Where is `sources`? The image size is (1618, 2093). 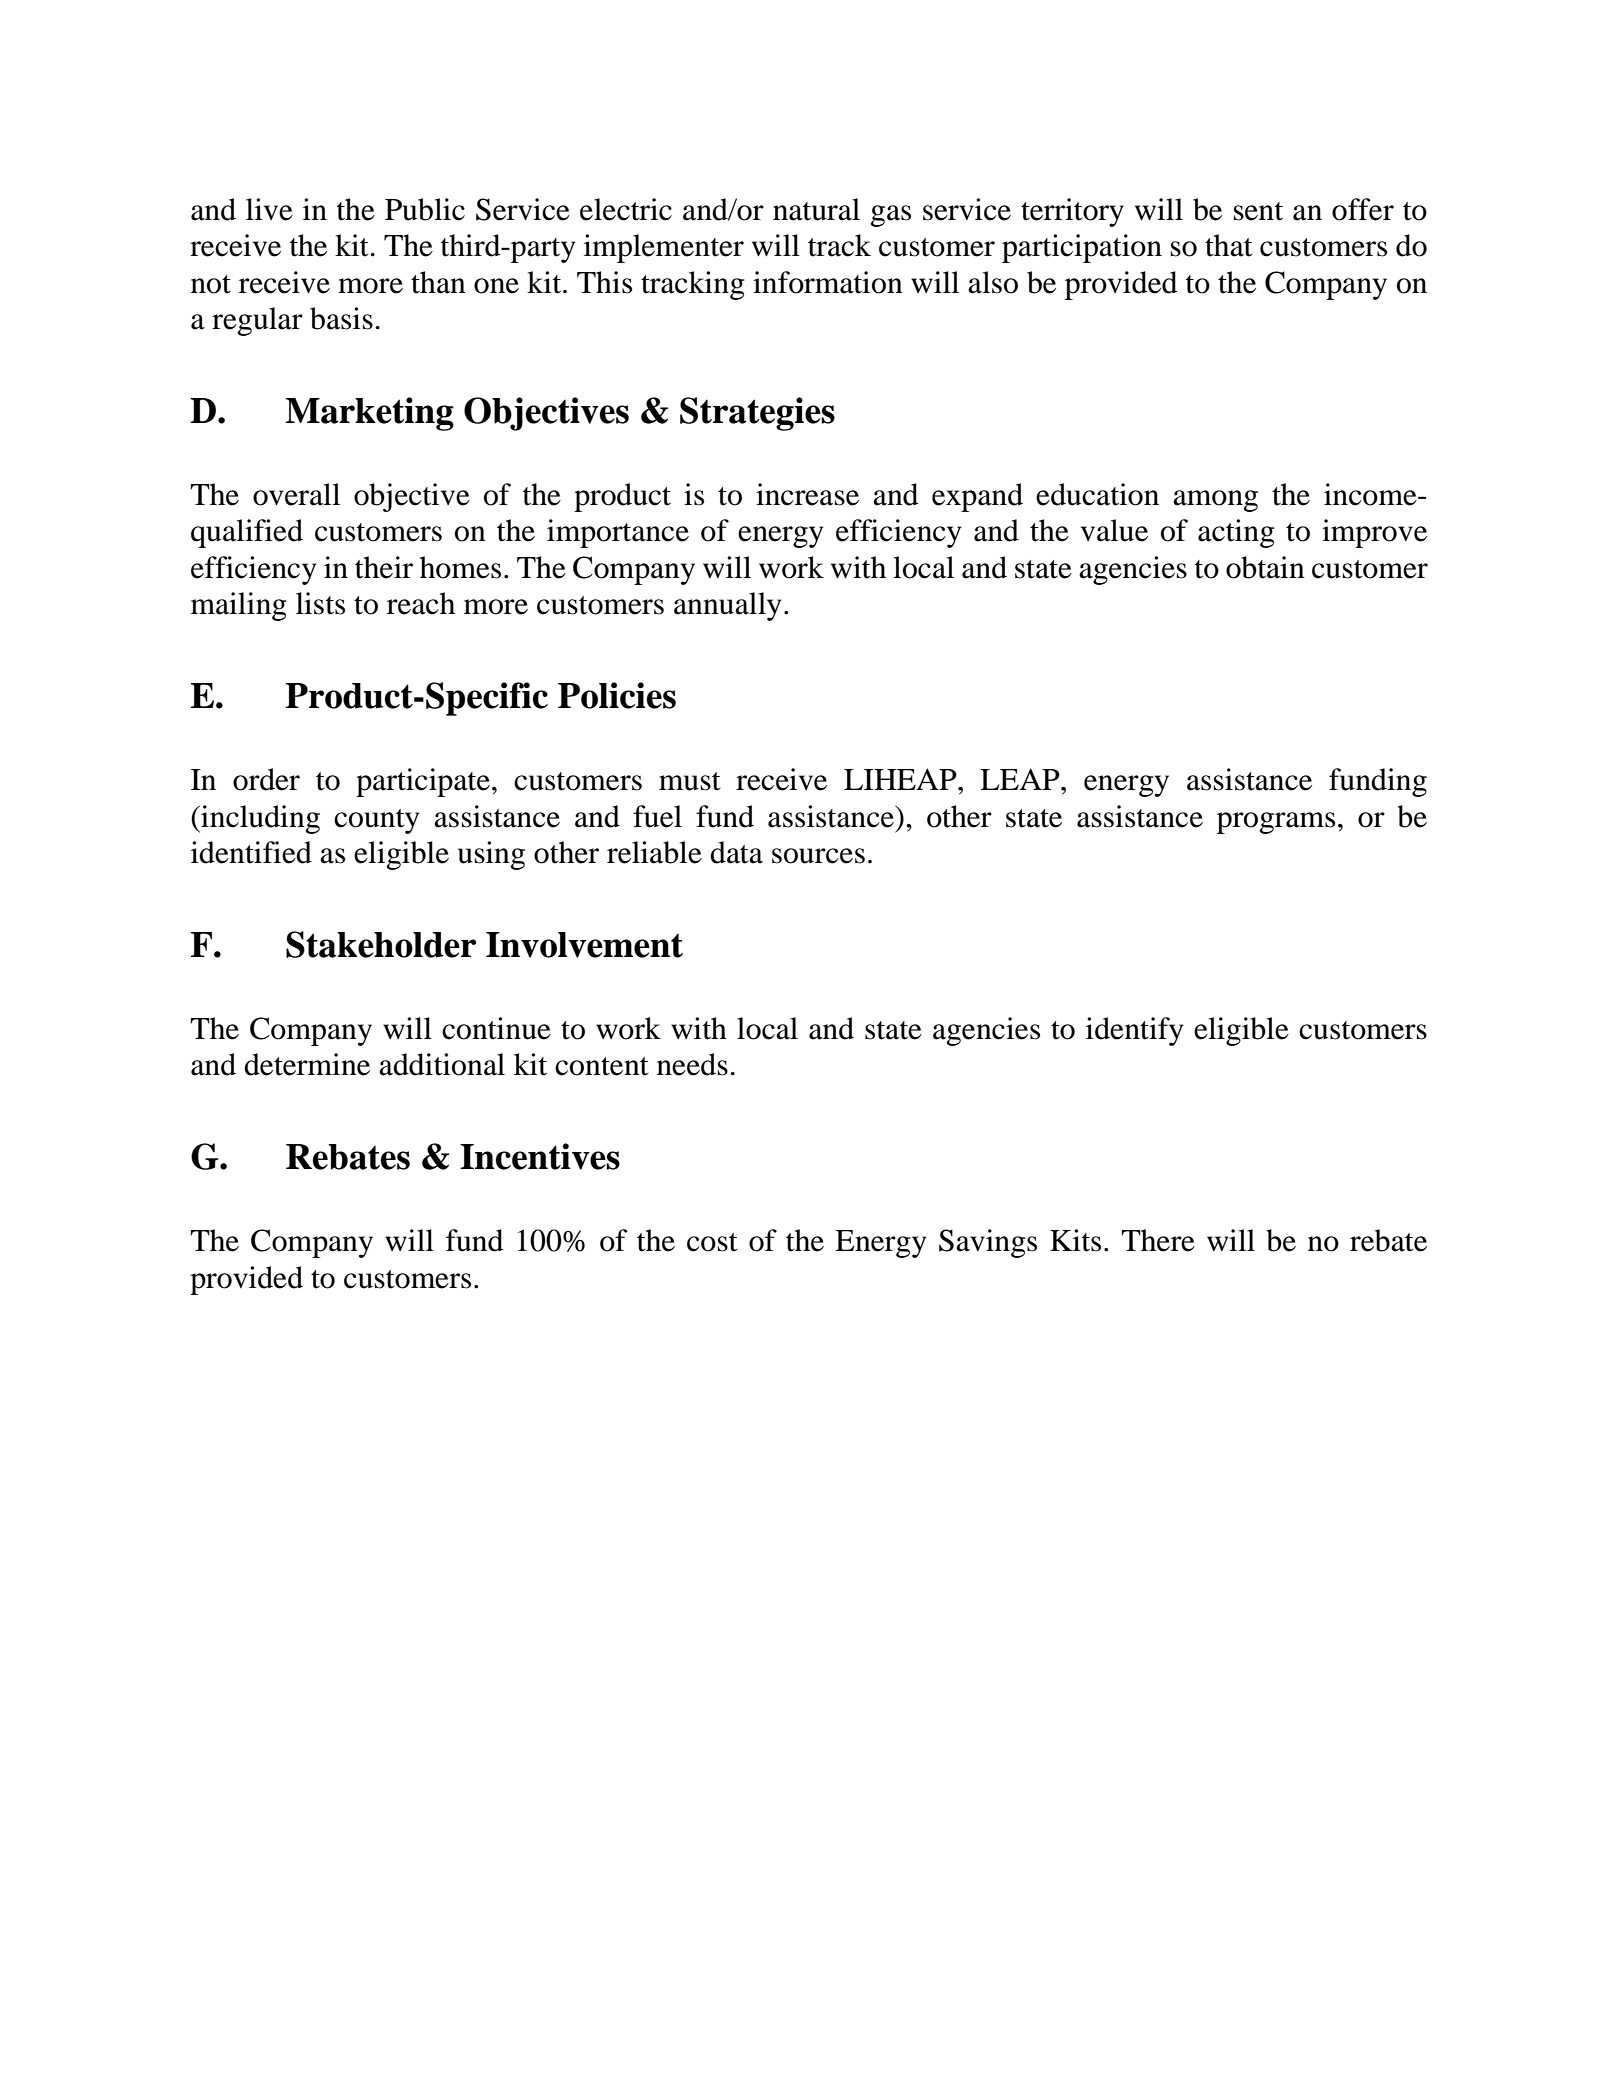 sources is located at coordinates (818, 856).
